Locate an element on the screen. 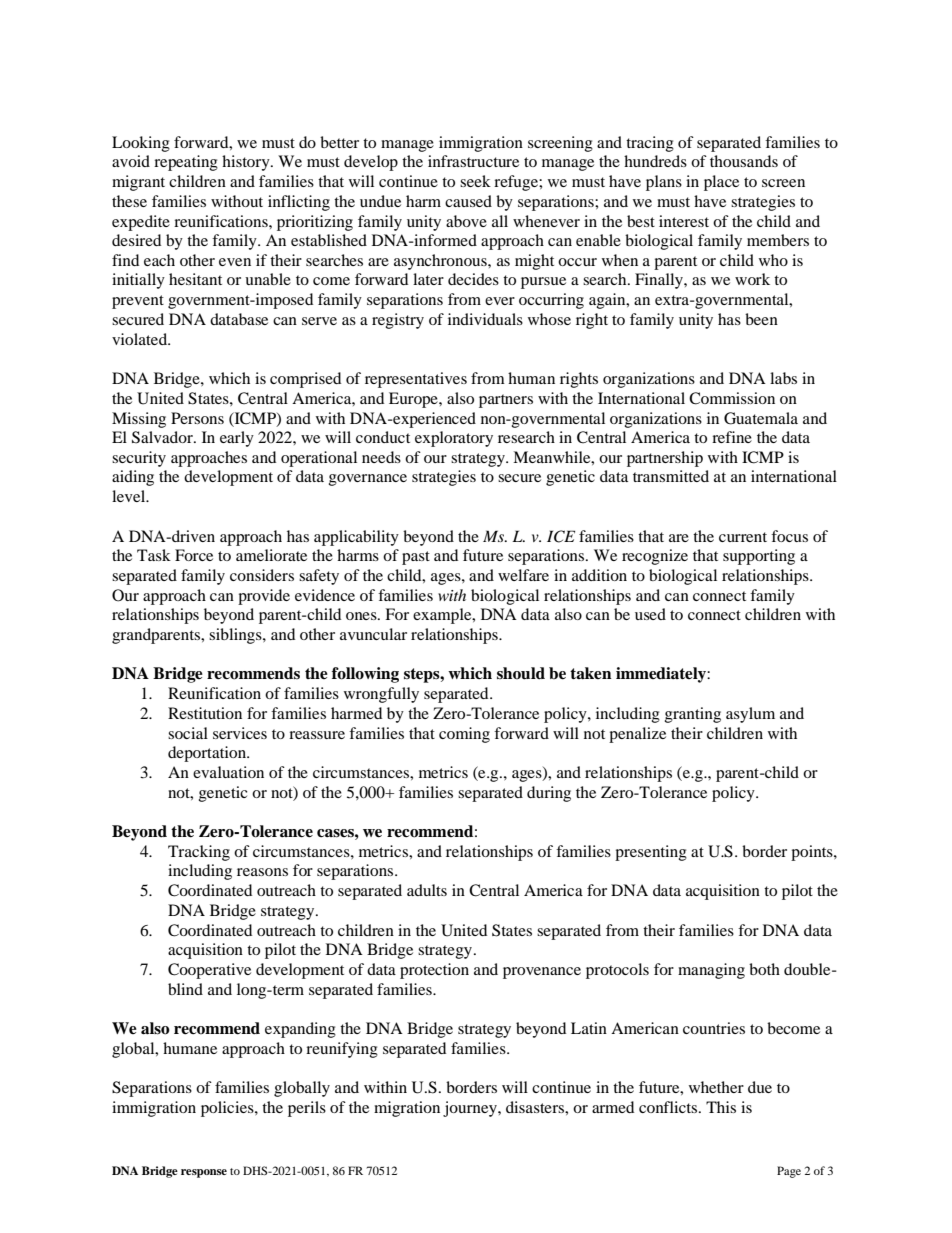 This screenshot has height=1233, width=952. response is located at coordinates (204, 1173).
